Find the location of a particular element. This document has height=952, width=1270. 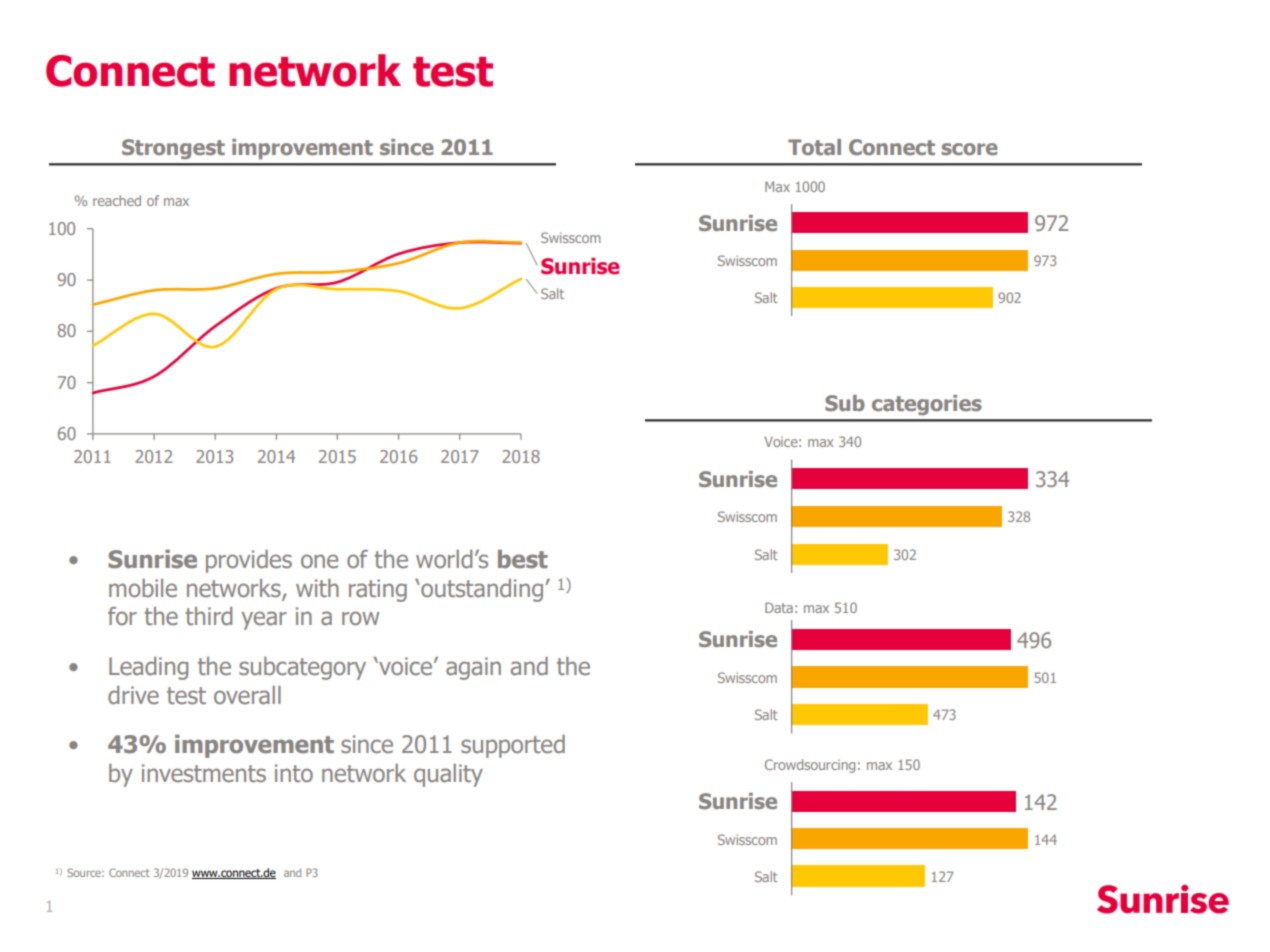

score is located at coordinates (969, 149).
